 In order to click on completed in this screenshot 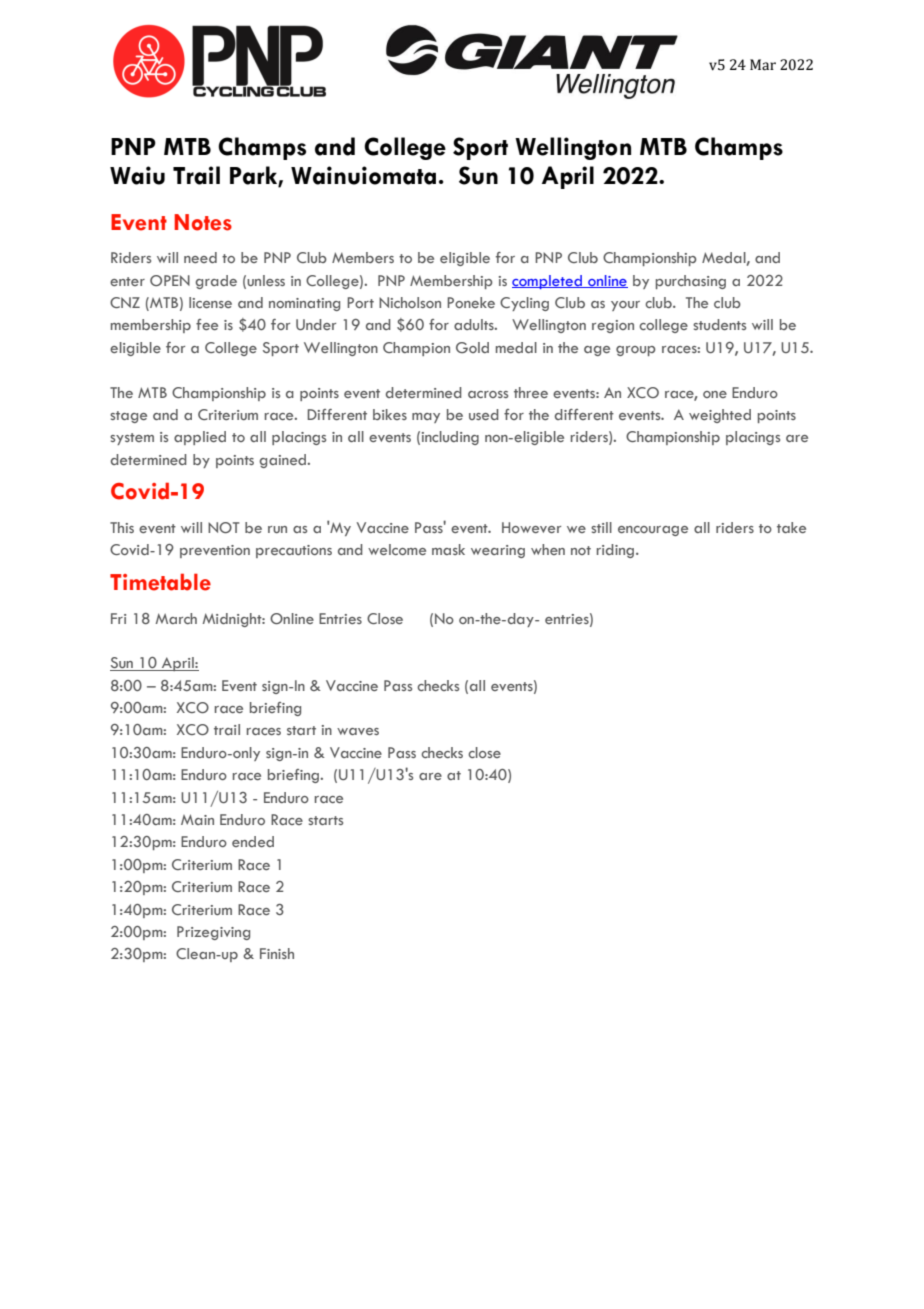, I will do `click(548, 282)`.
